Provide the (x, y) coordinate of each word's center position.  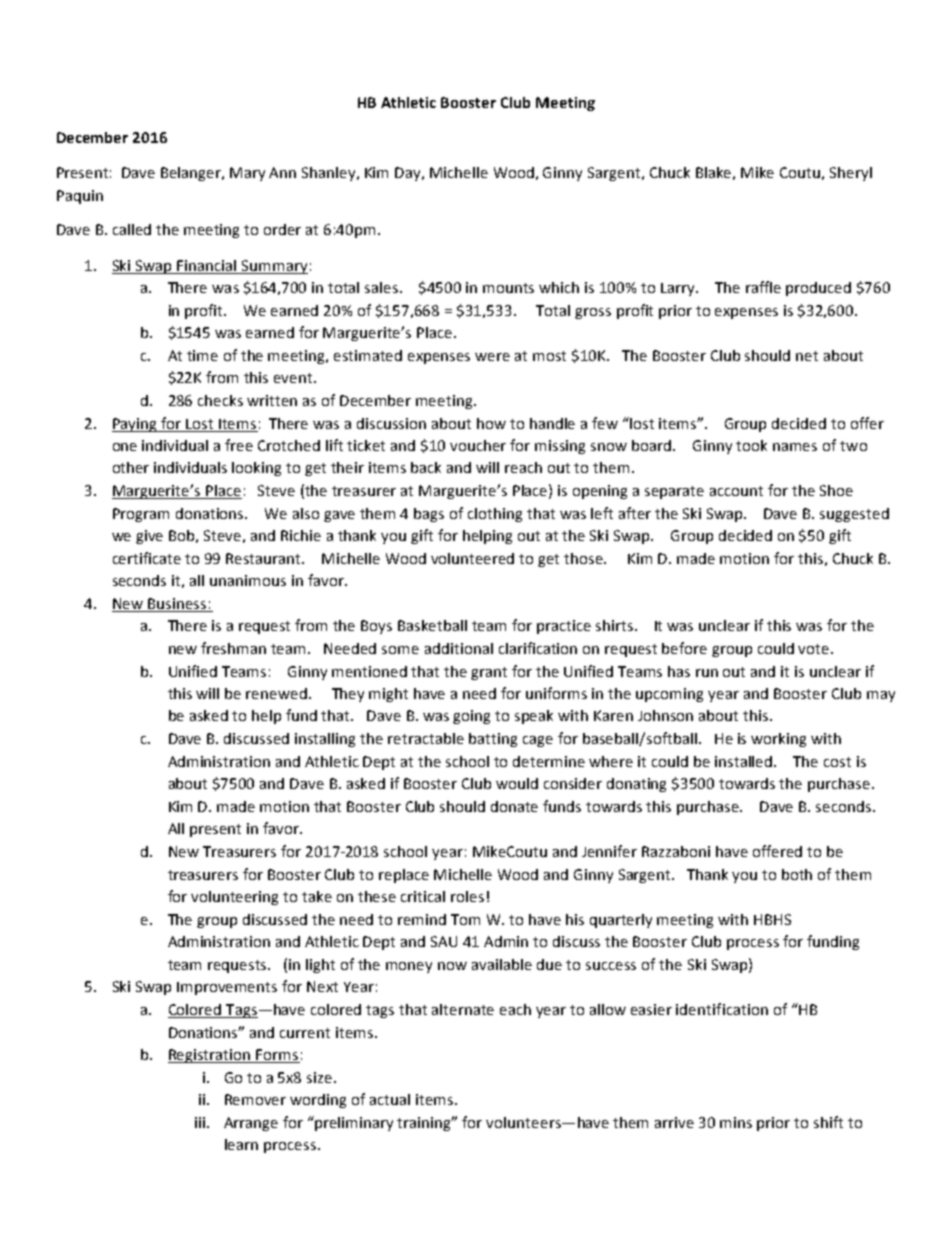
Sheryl (851, 174)
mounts (508, 288)
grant (489, 673)
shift (828, 1122)
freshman (233, 648)
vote (815, 649)
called (132, 229)
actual (390, 1099)
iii (200, 1122)
